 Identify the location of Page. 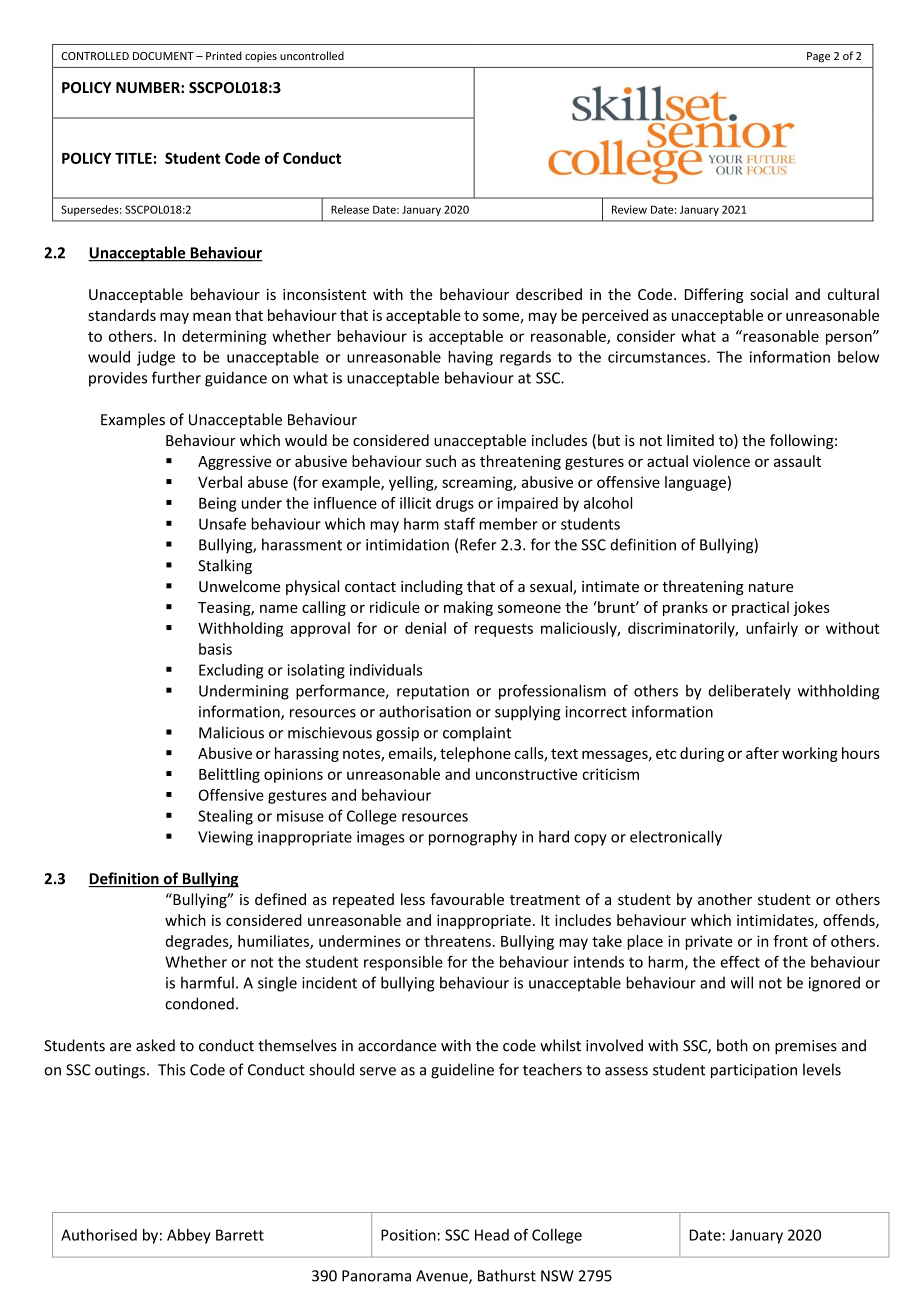
(818, 57).
